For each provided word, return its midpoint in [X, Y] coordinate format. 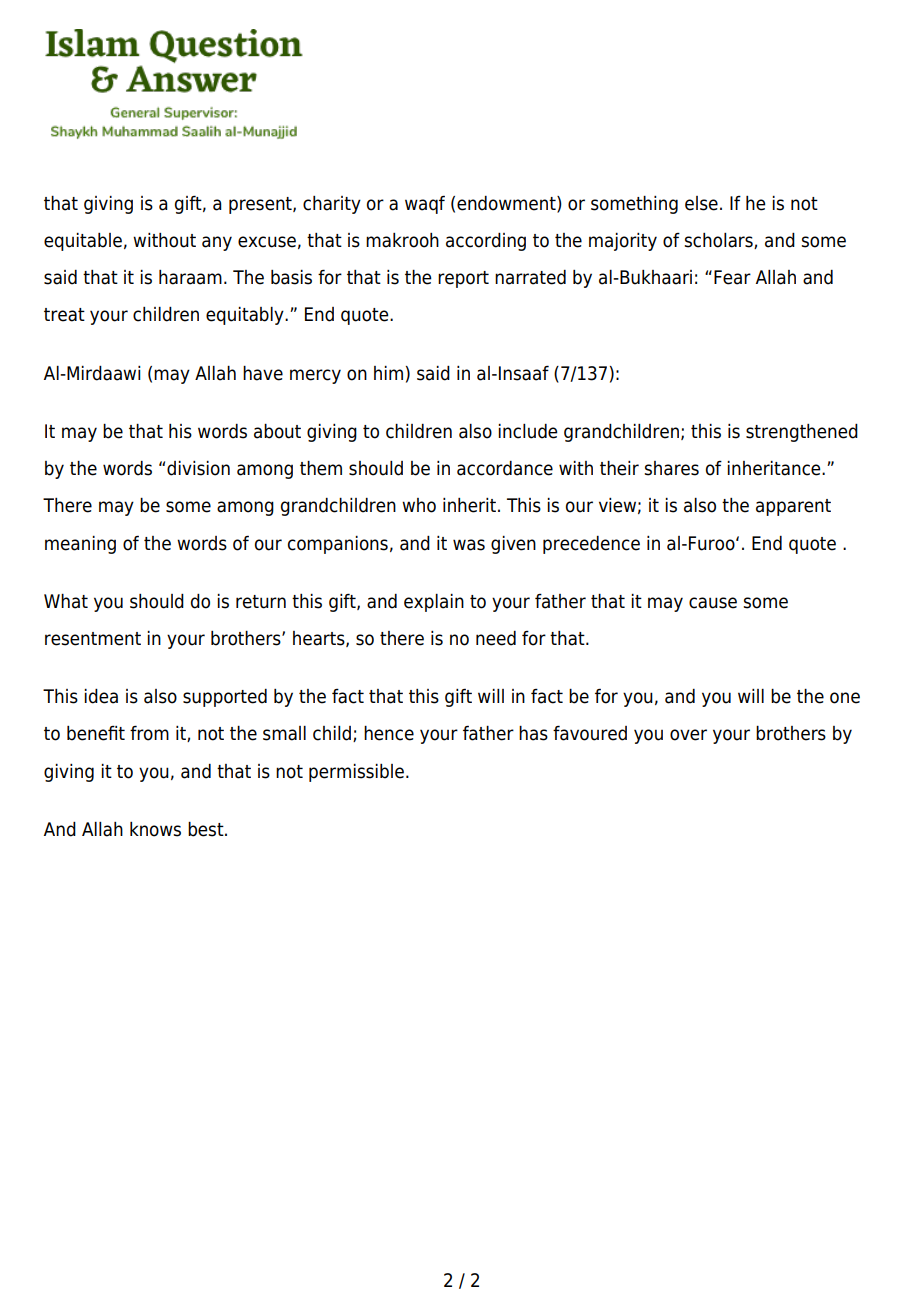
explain [434, 603]
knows [155, 829]
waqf [425, 205]
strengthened [802, 433]
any [217, 243]
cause [713, 603]
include [528, 431]
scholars [719, 241]
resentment [93, 639]
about [277, 431]
